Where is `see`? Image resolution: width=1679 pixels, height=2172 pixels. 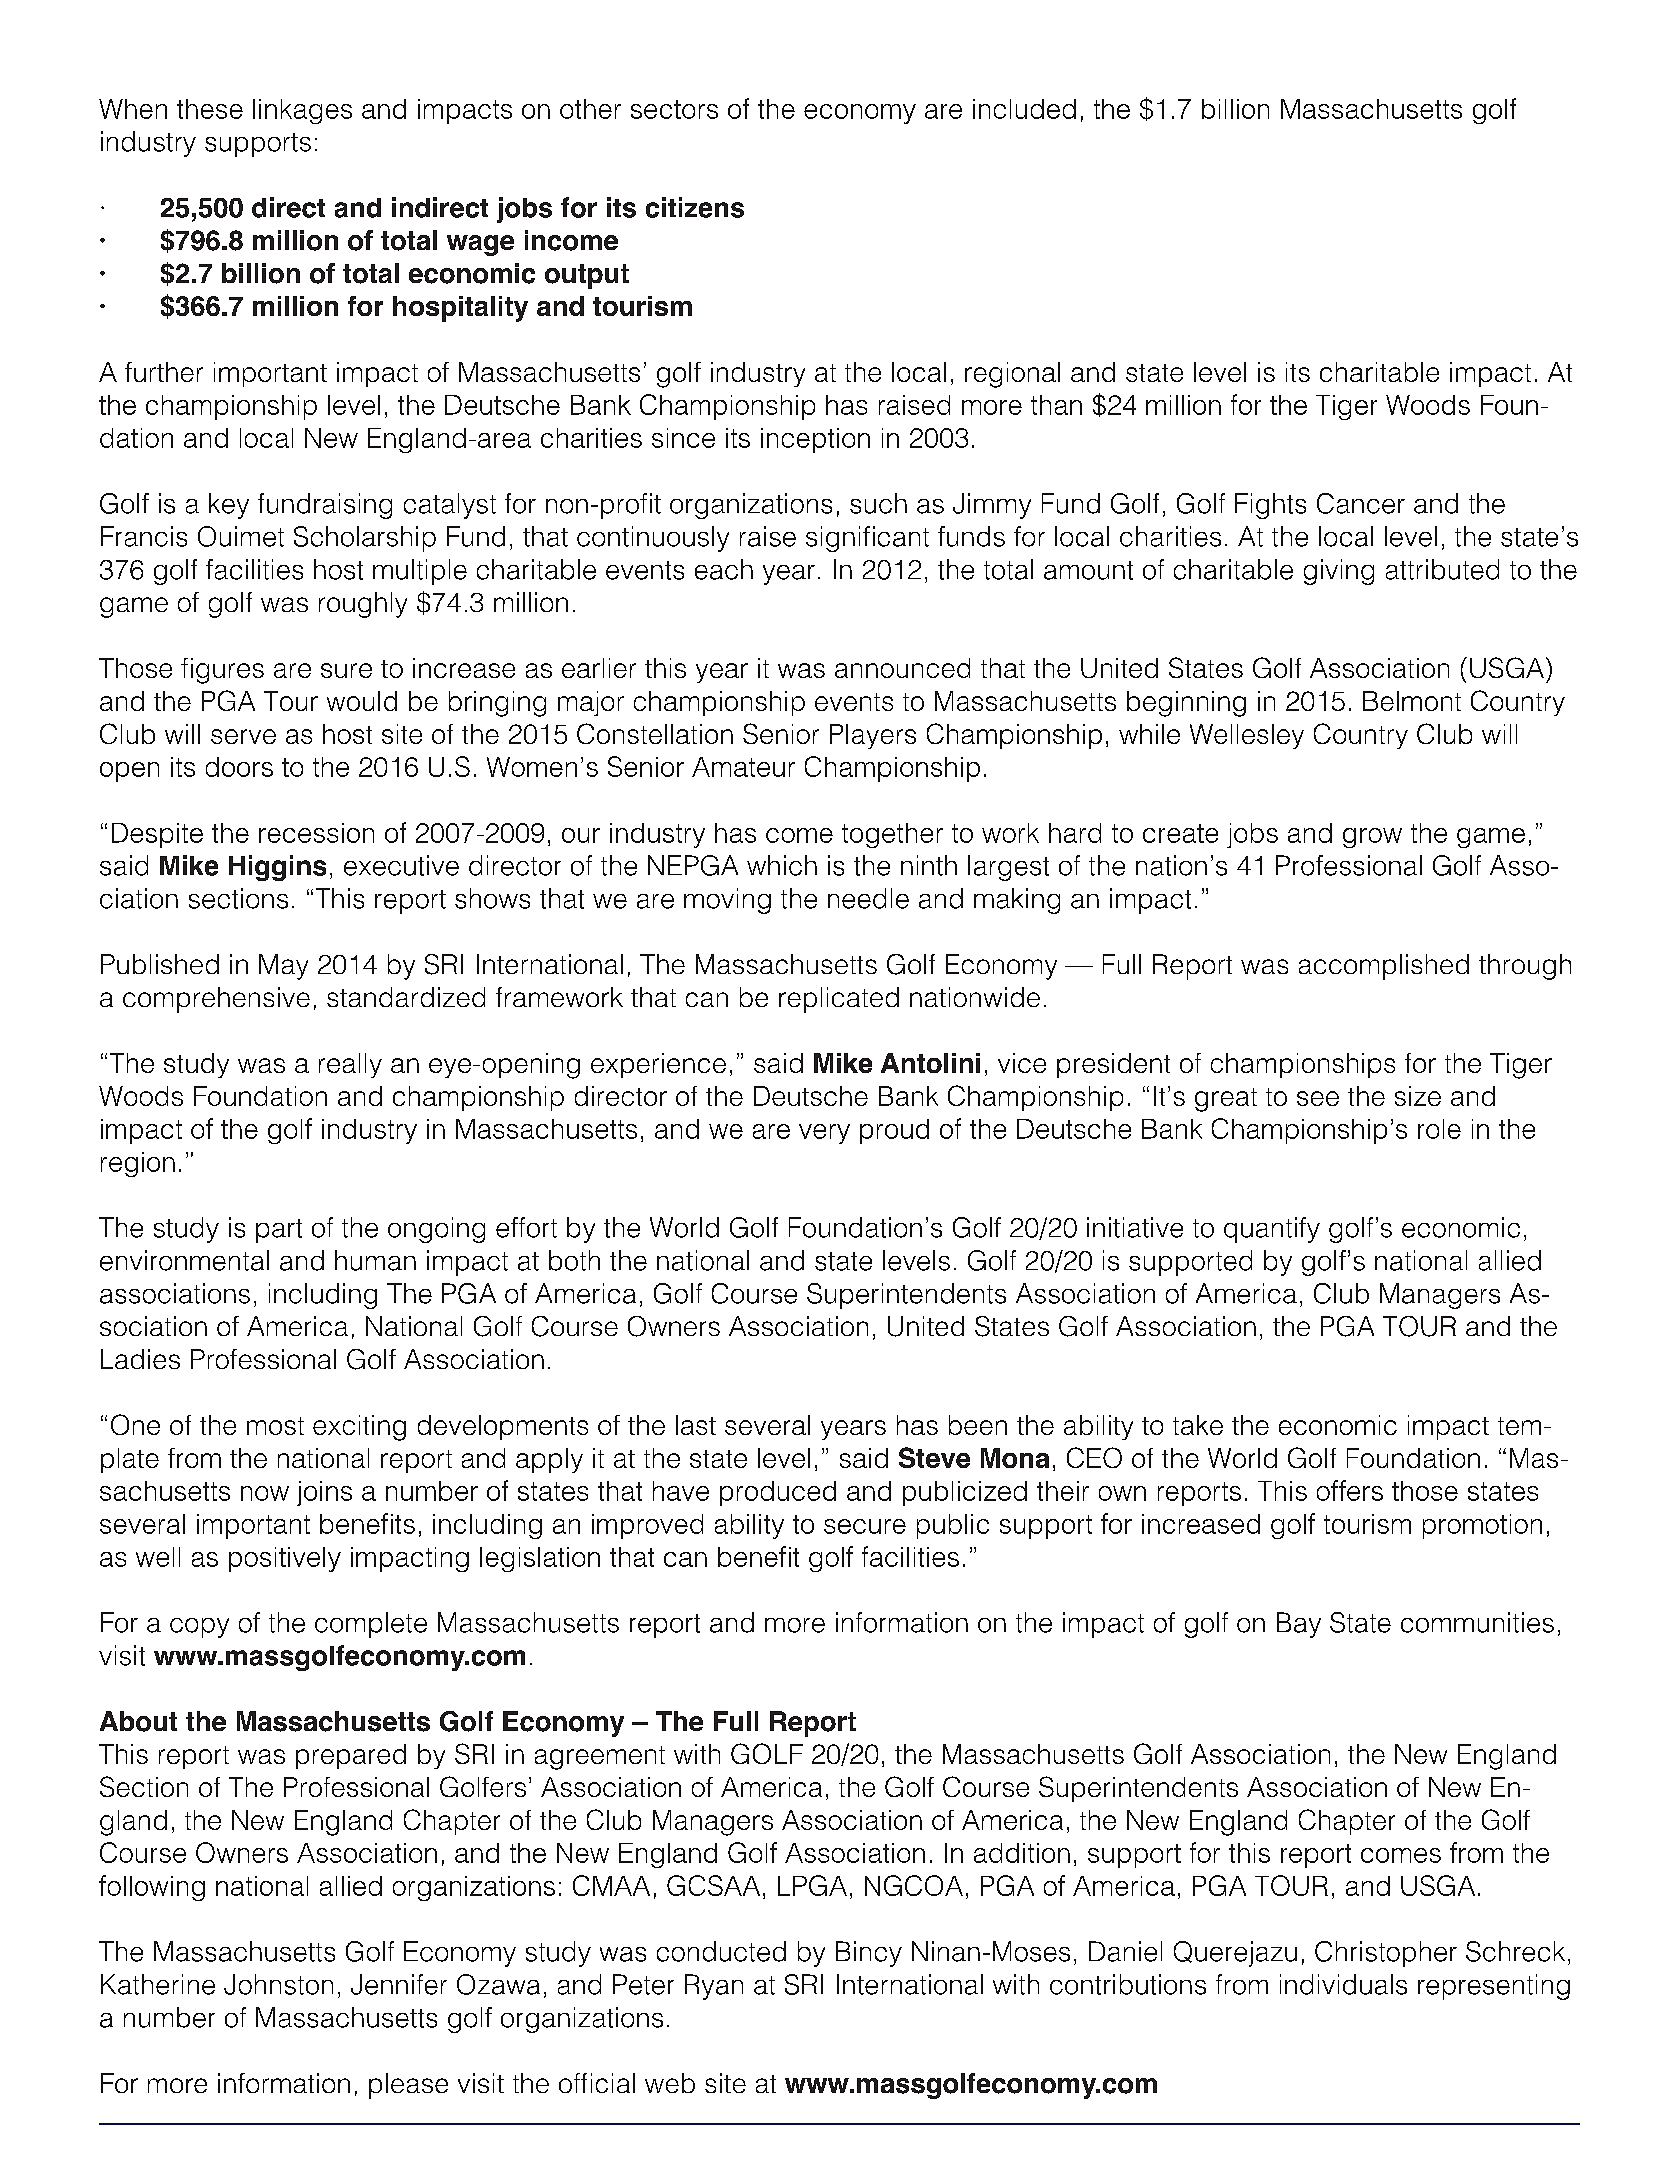 see is located at coordinates (1318, 1098).
